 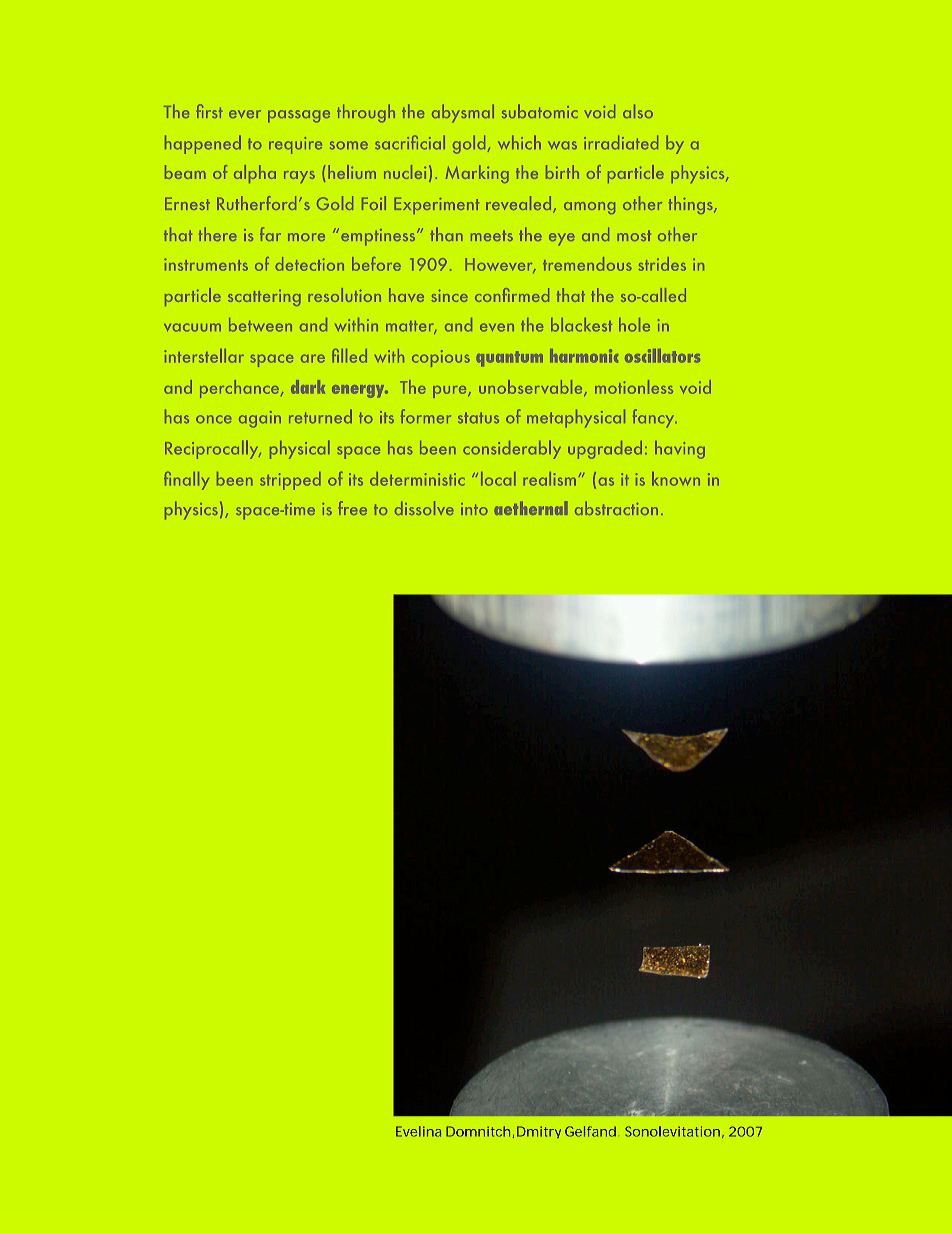 I want to click on into, so click(x=474, y=509).
